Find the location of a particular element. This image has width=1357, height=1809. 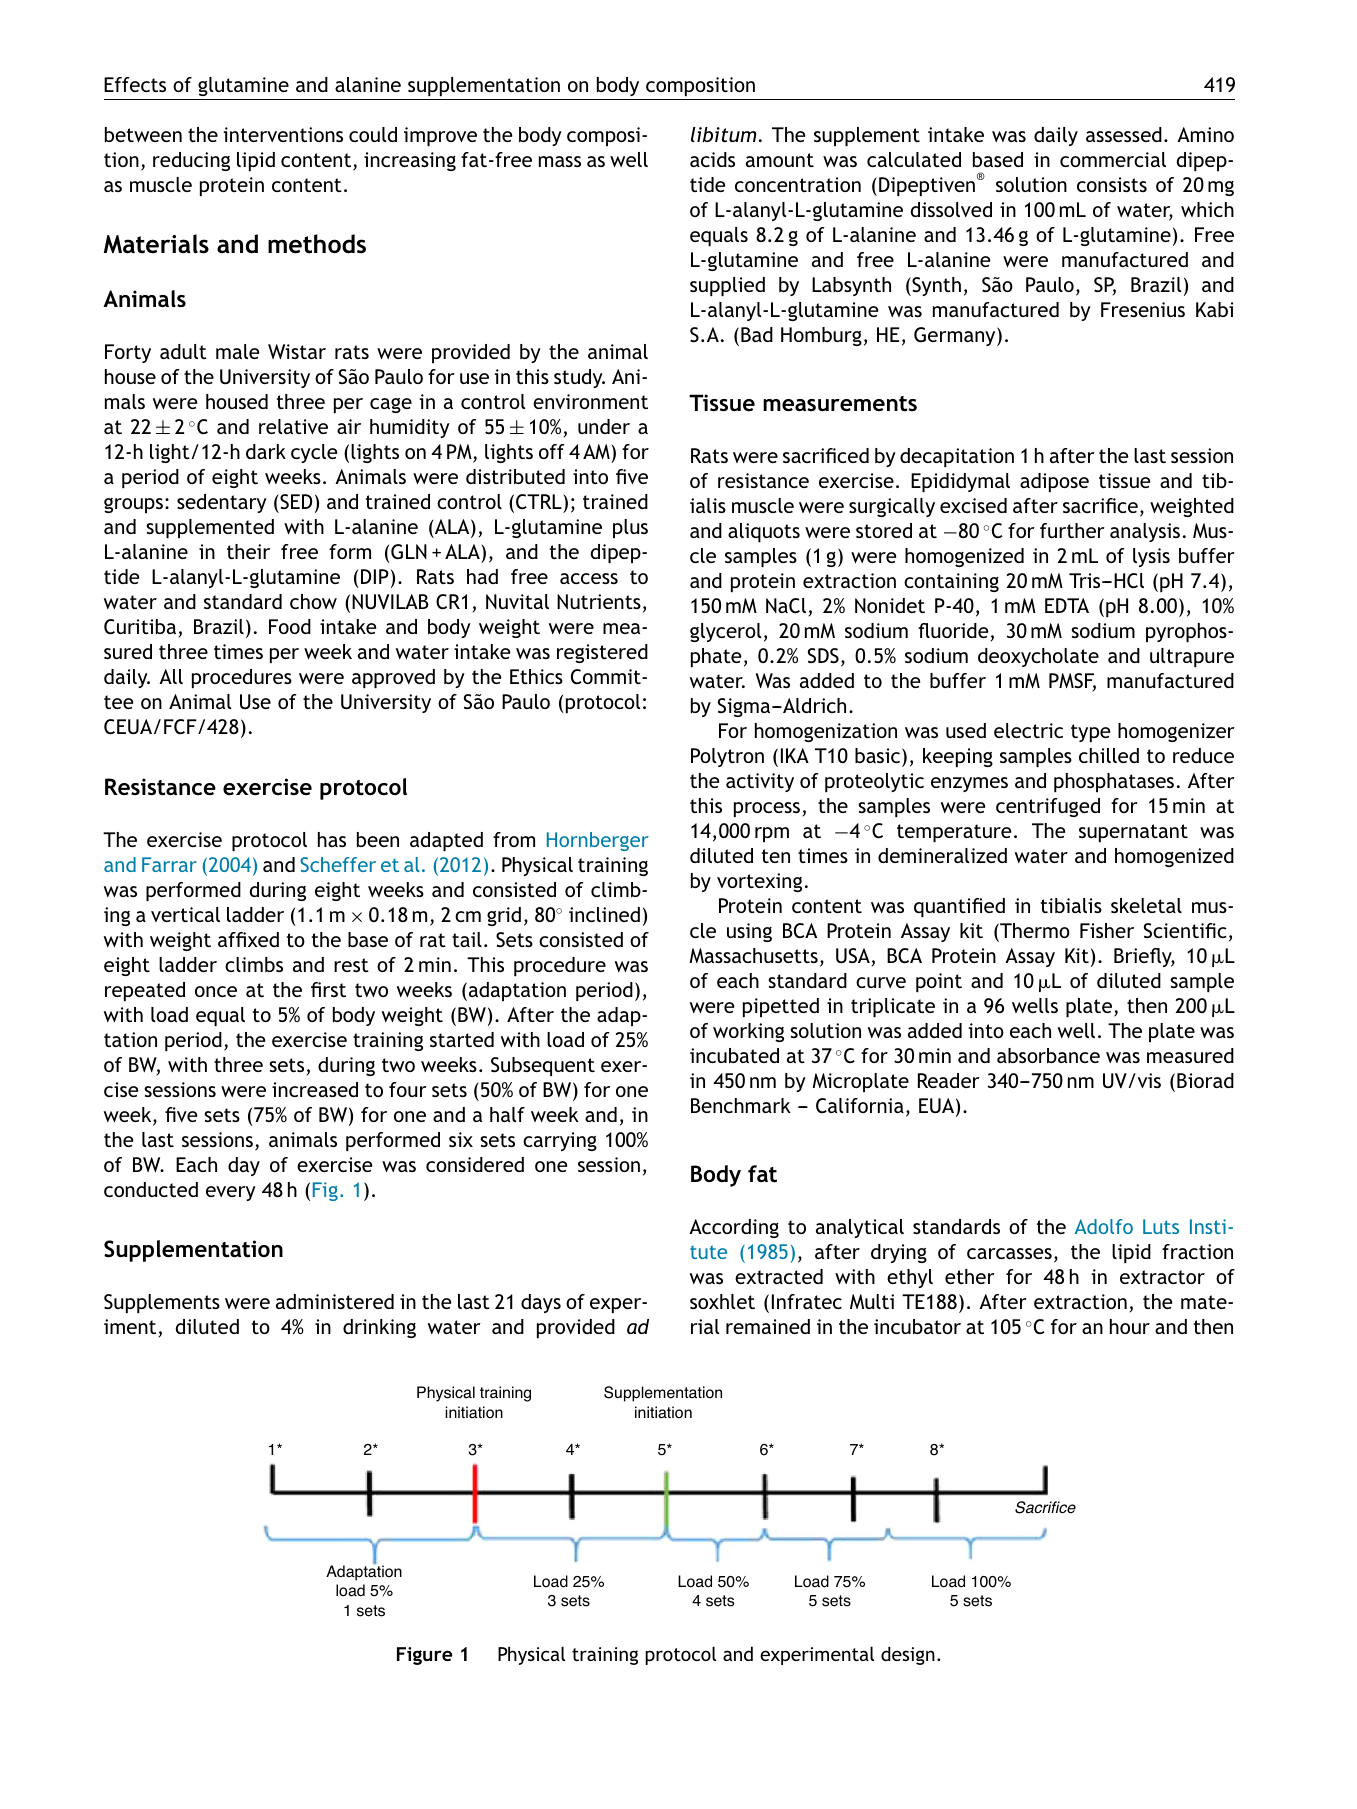

absorbance is located at coordinates (1048, 1055).
